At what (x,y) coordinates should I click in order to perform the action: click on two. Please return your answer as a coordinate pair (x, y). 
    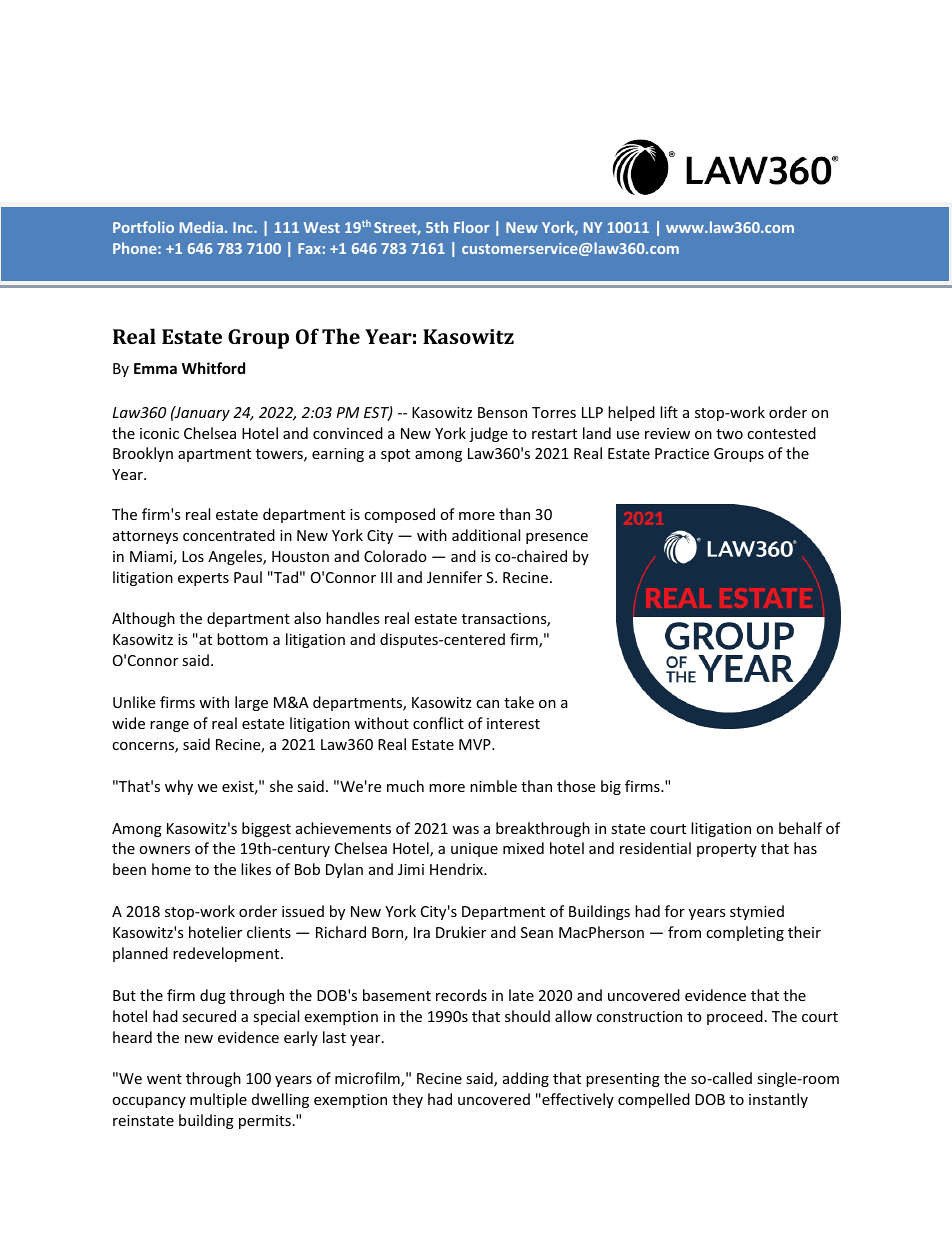
    Looking at the image, I should click on (729, 434).
